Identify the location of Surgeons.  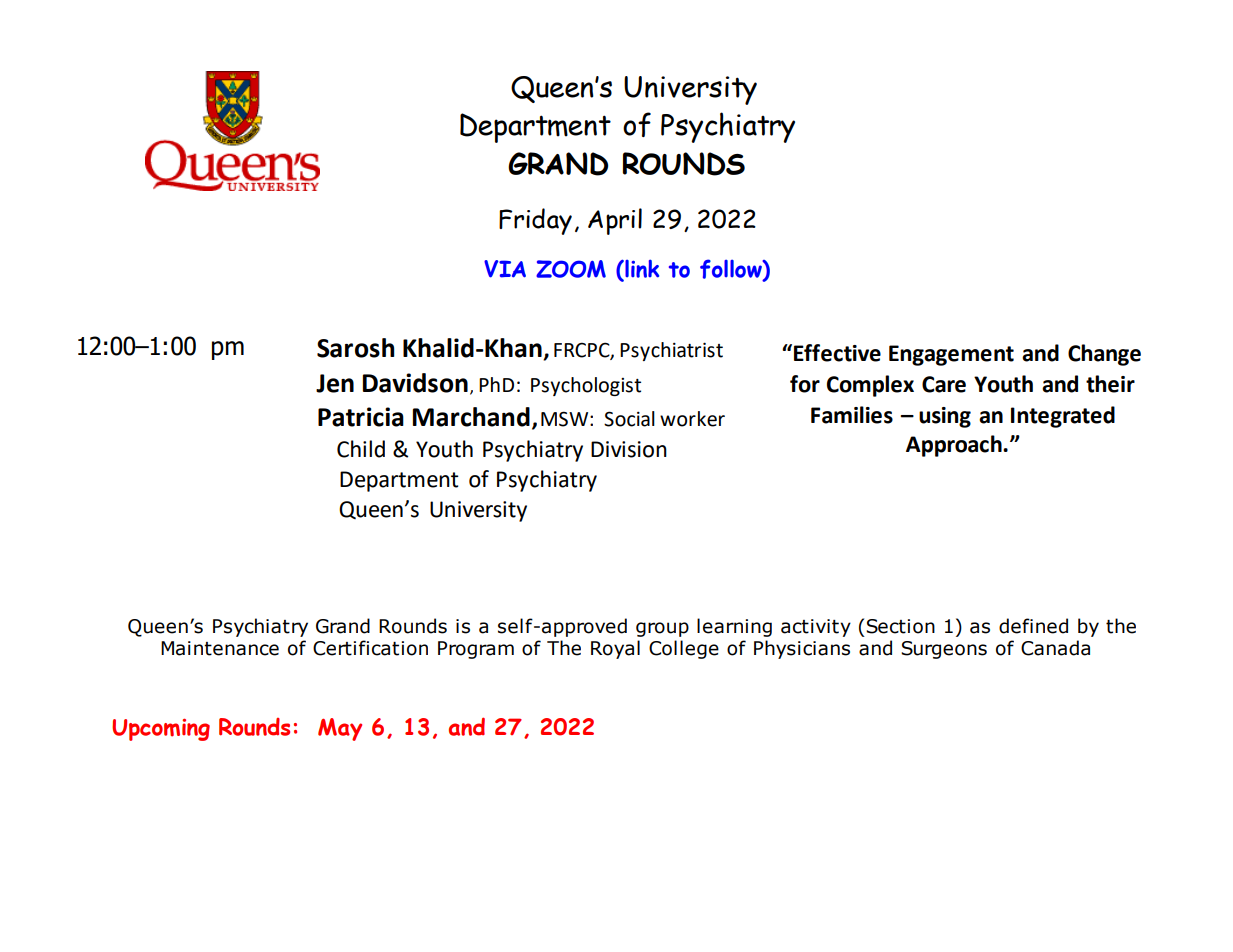
(944, 650).
